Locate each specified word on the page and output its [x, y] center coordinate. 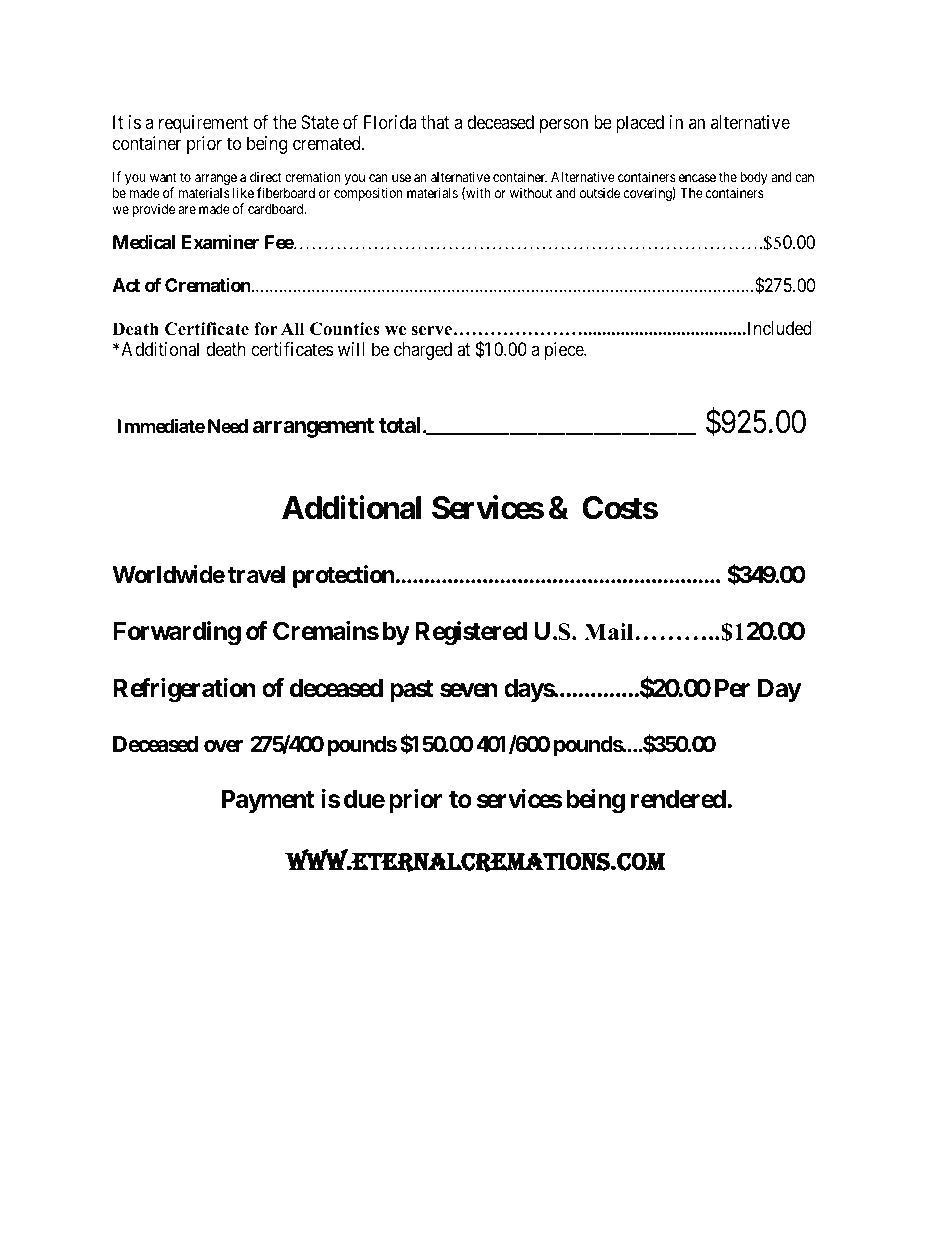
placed [640, 124]
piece [565, 351]
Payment [268, 801]
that [435, 122]
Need [228, 426]
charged [423, 351]
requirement [203, 124]
